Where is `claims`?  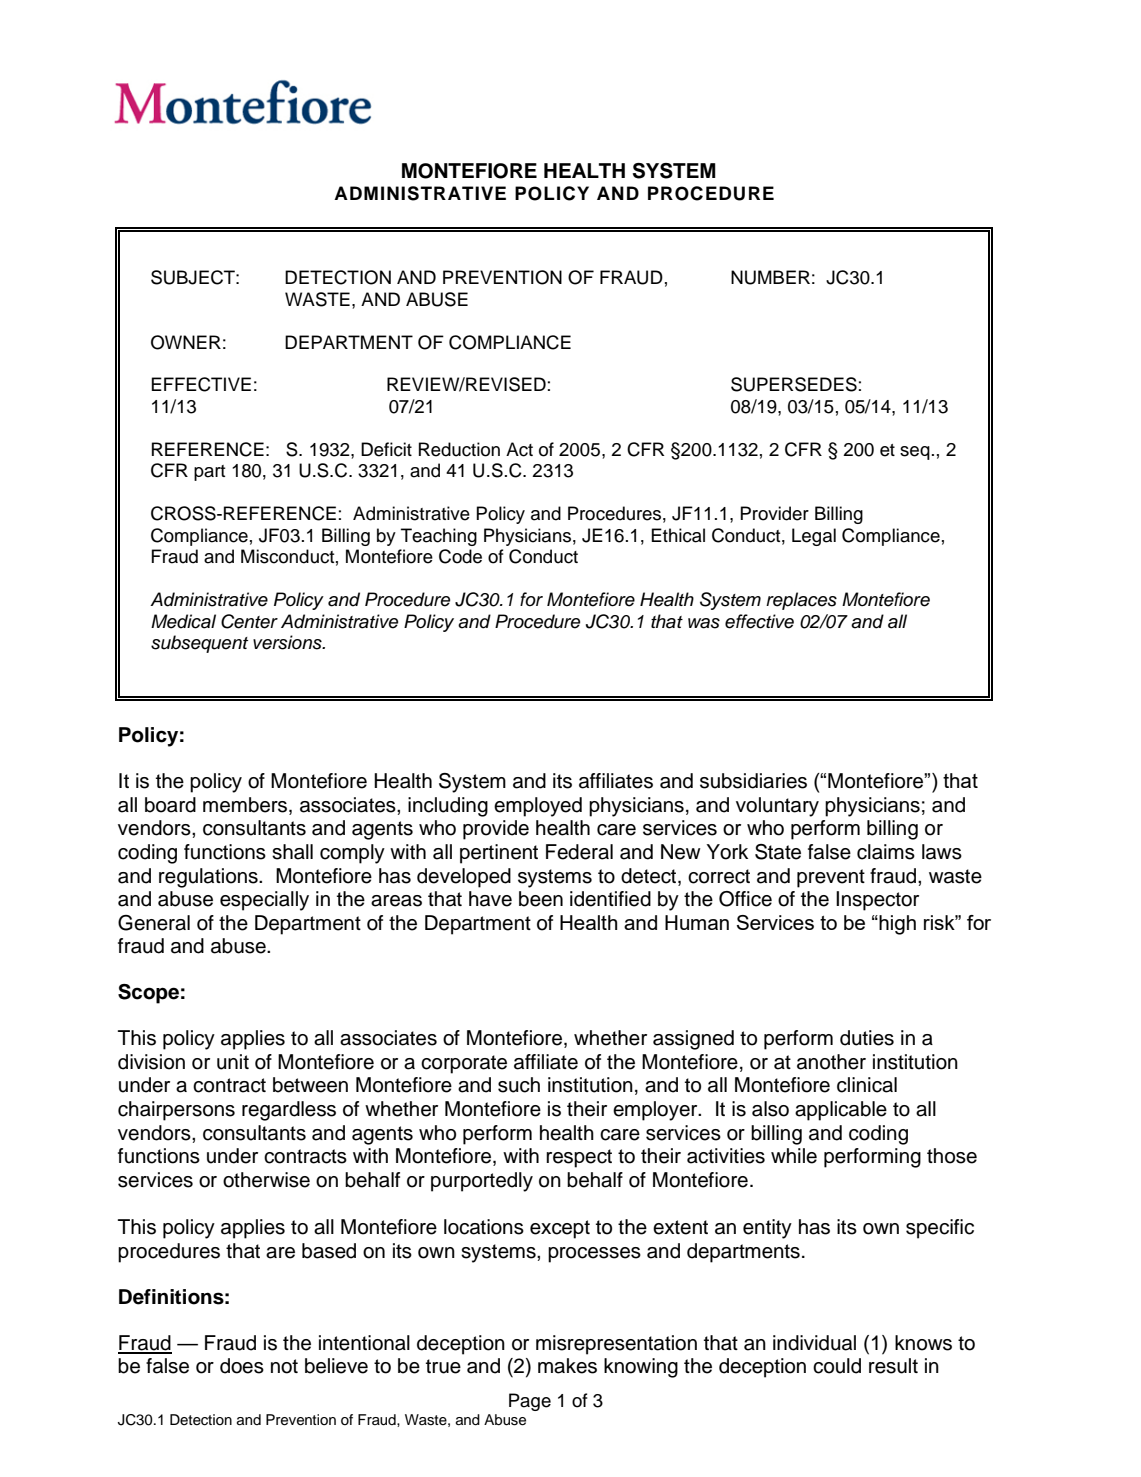 claims is located at coordinates (886, 852).
